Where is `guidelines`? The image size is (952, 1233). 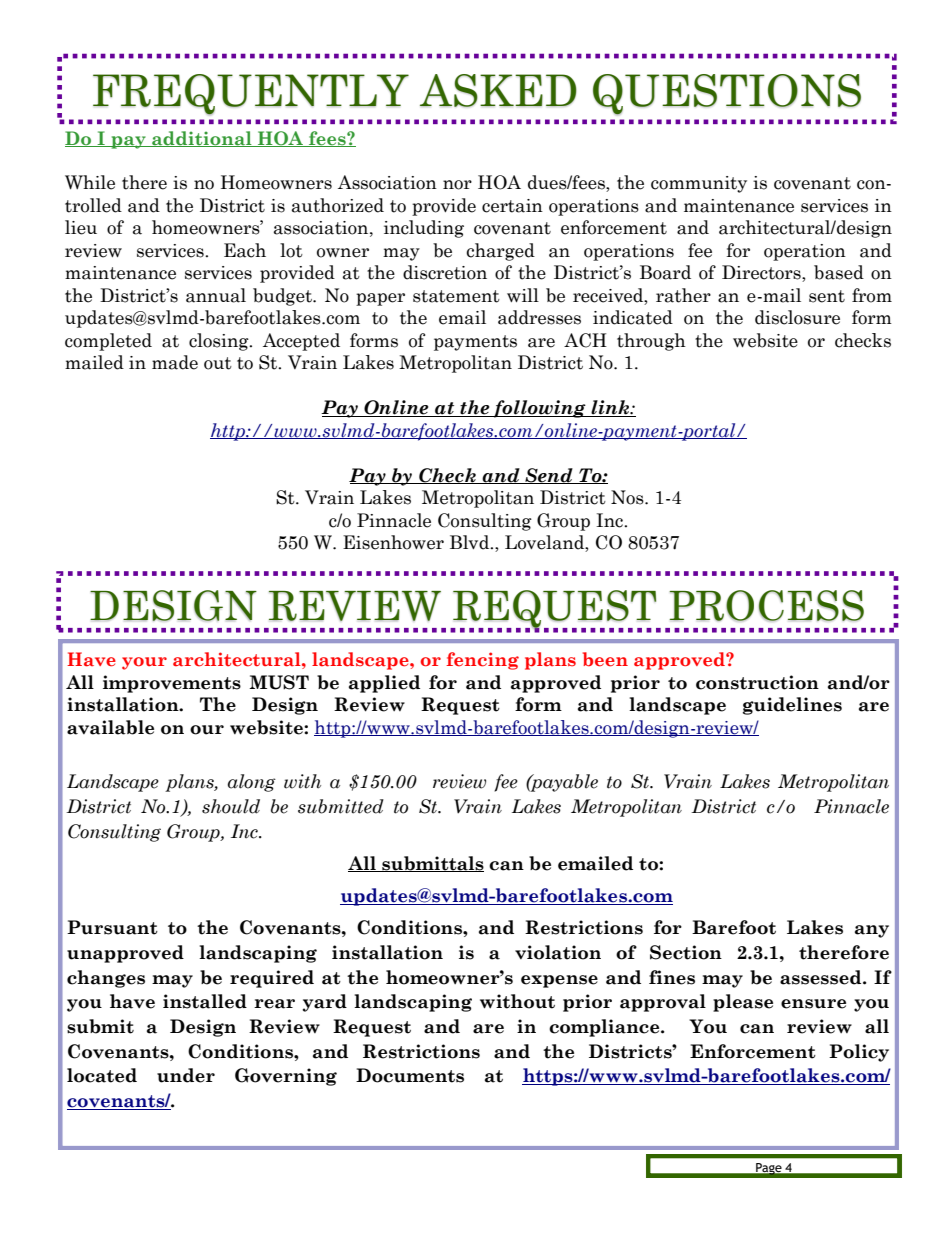 guidelines is located at coordinates (792, 706).
